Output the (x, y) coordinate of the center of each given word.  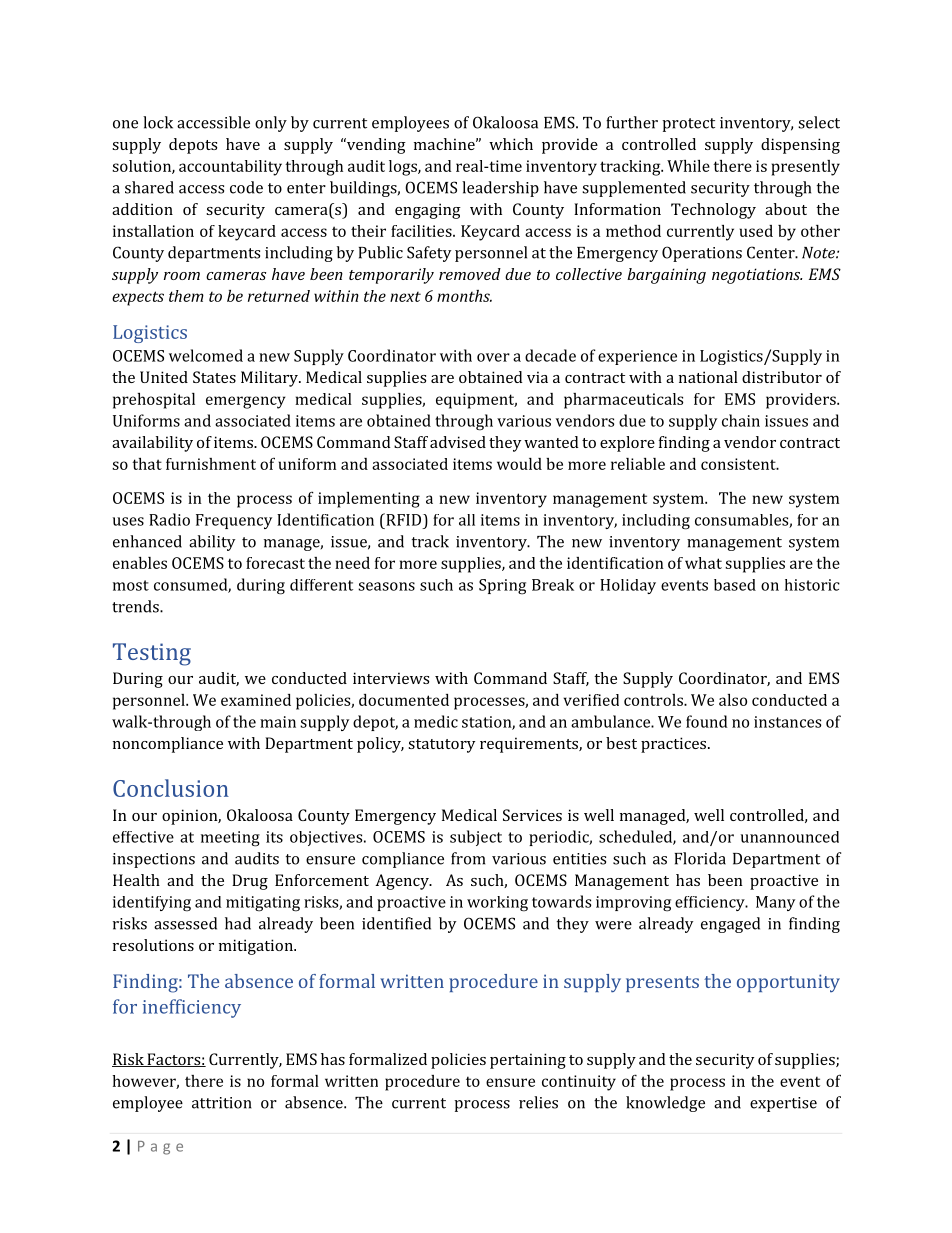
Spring (502, 587)
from (468, 858)
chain (741, 420)
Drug (250, 882)
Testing (152, 654)
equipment (476, 401)
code (246, 187)
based (735, 585)
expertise (783, 1104)
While (688, 166)
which (511, 144)
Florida (700, 858)
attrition (222, 1103)
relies (538, 1102)
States (214, 377)
